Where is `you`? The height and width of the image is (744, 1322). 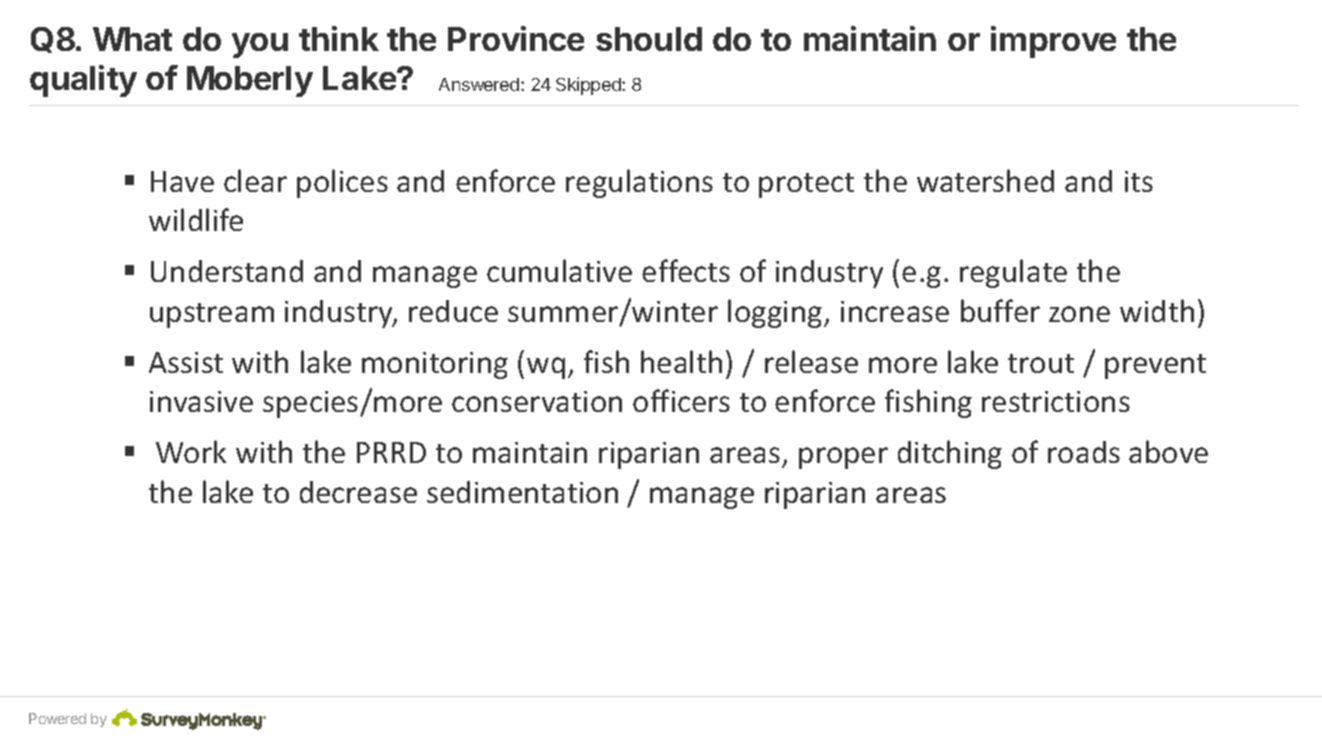
you is located at coordinates (260, 45).
